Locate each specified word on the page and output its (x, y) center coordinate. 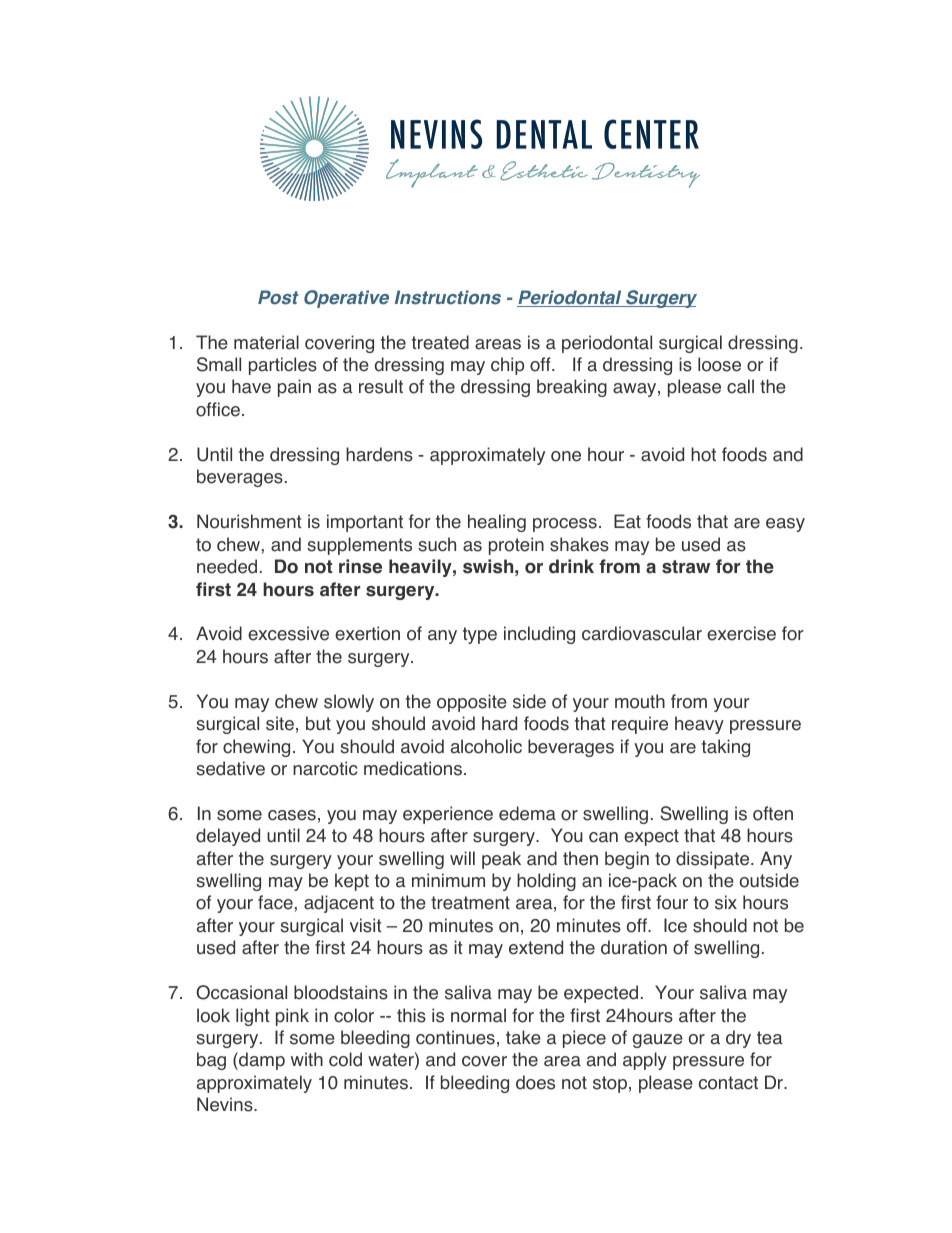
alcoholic (486, 746)
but (318, 723)
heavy (699, 725)
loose (719, 364)
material (266, 342)
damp (261, 1061)
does (535, 1082)
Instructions (448, 297)
